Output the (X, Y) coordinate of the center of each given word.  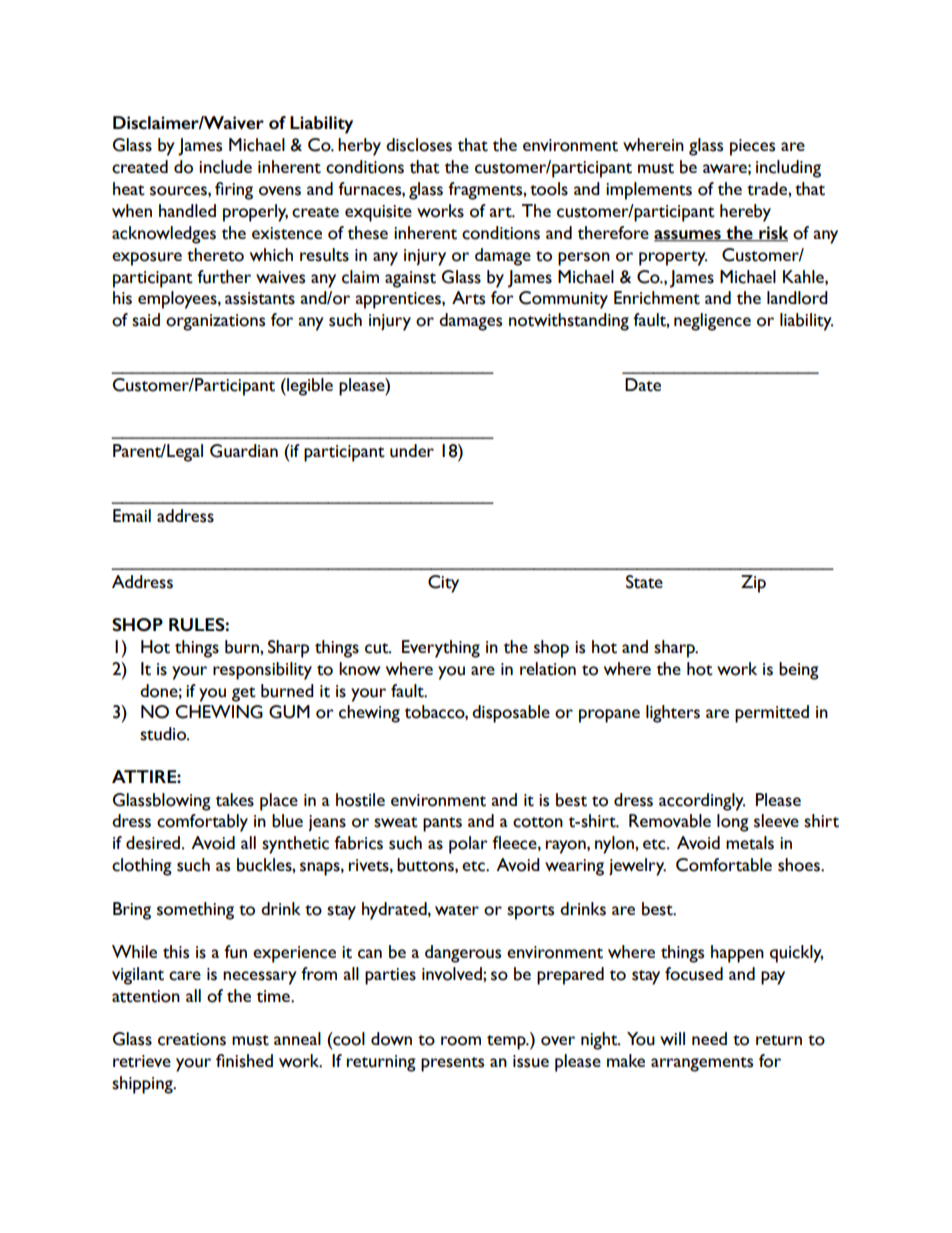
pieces (752, 147)
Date (643, 385)
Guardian (244, 451)
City (443, 584)
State (644, 582)
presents (452, 1064)
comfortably (202, 823)
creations (192, 1039)
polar (468, 845)
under (412, 451)
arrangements (702, 1064)
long (733, 823)
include (225, 167)
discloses (419, 145)
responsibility (262, 671)
